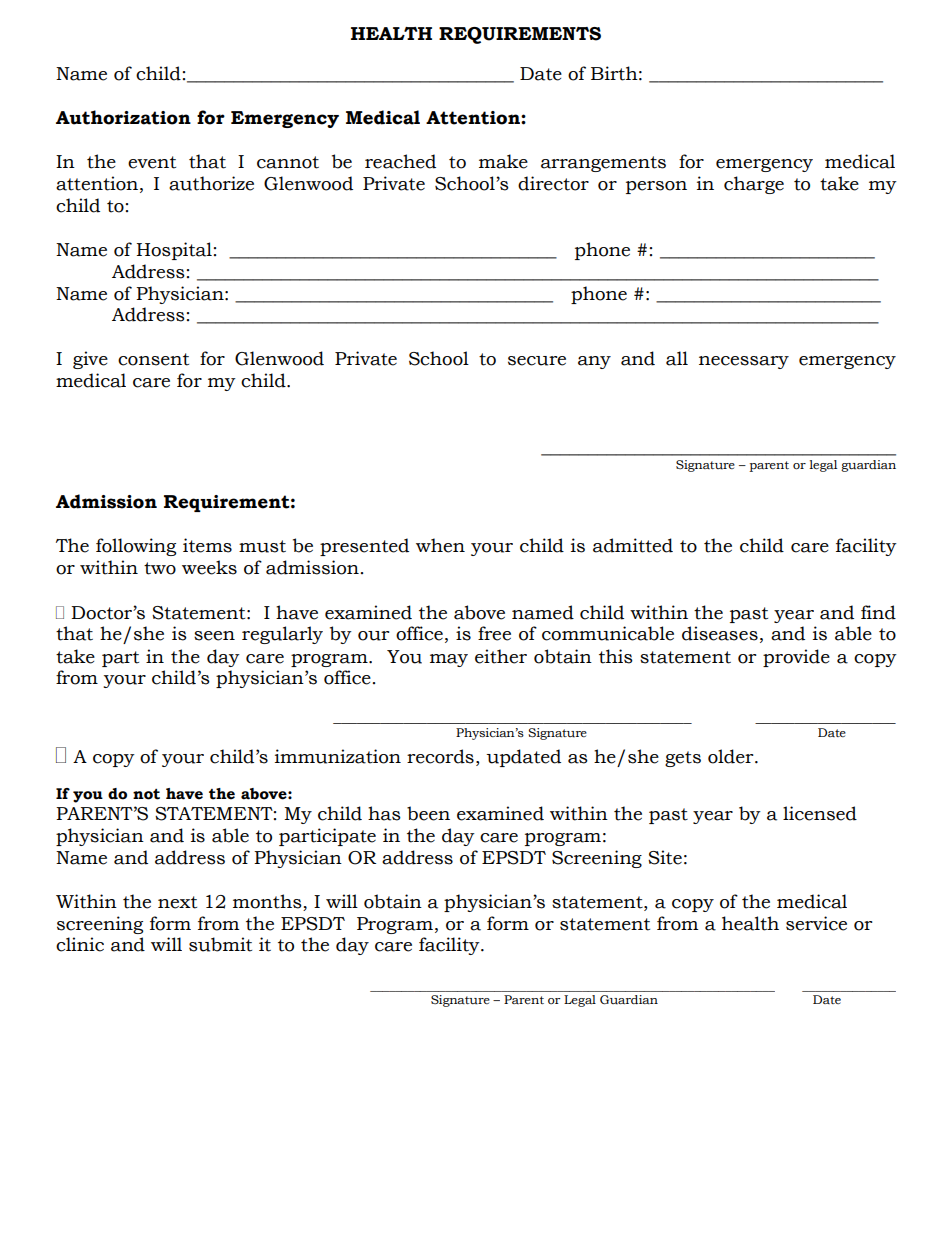 The width and height of the screenshot is (952, 1233). What do you see at coordinates (152, 162) in the screenshot?
I see `event` at bounding box center [152, 162].
